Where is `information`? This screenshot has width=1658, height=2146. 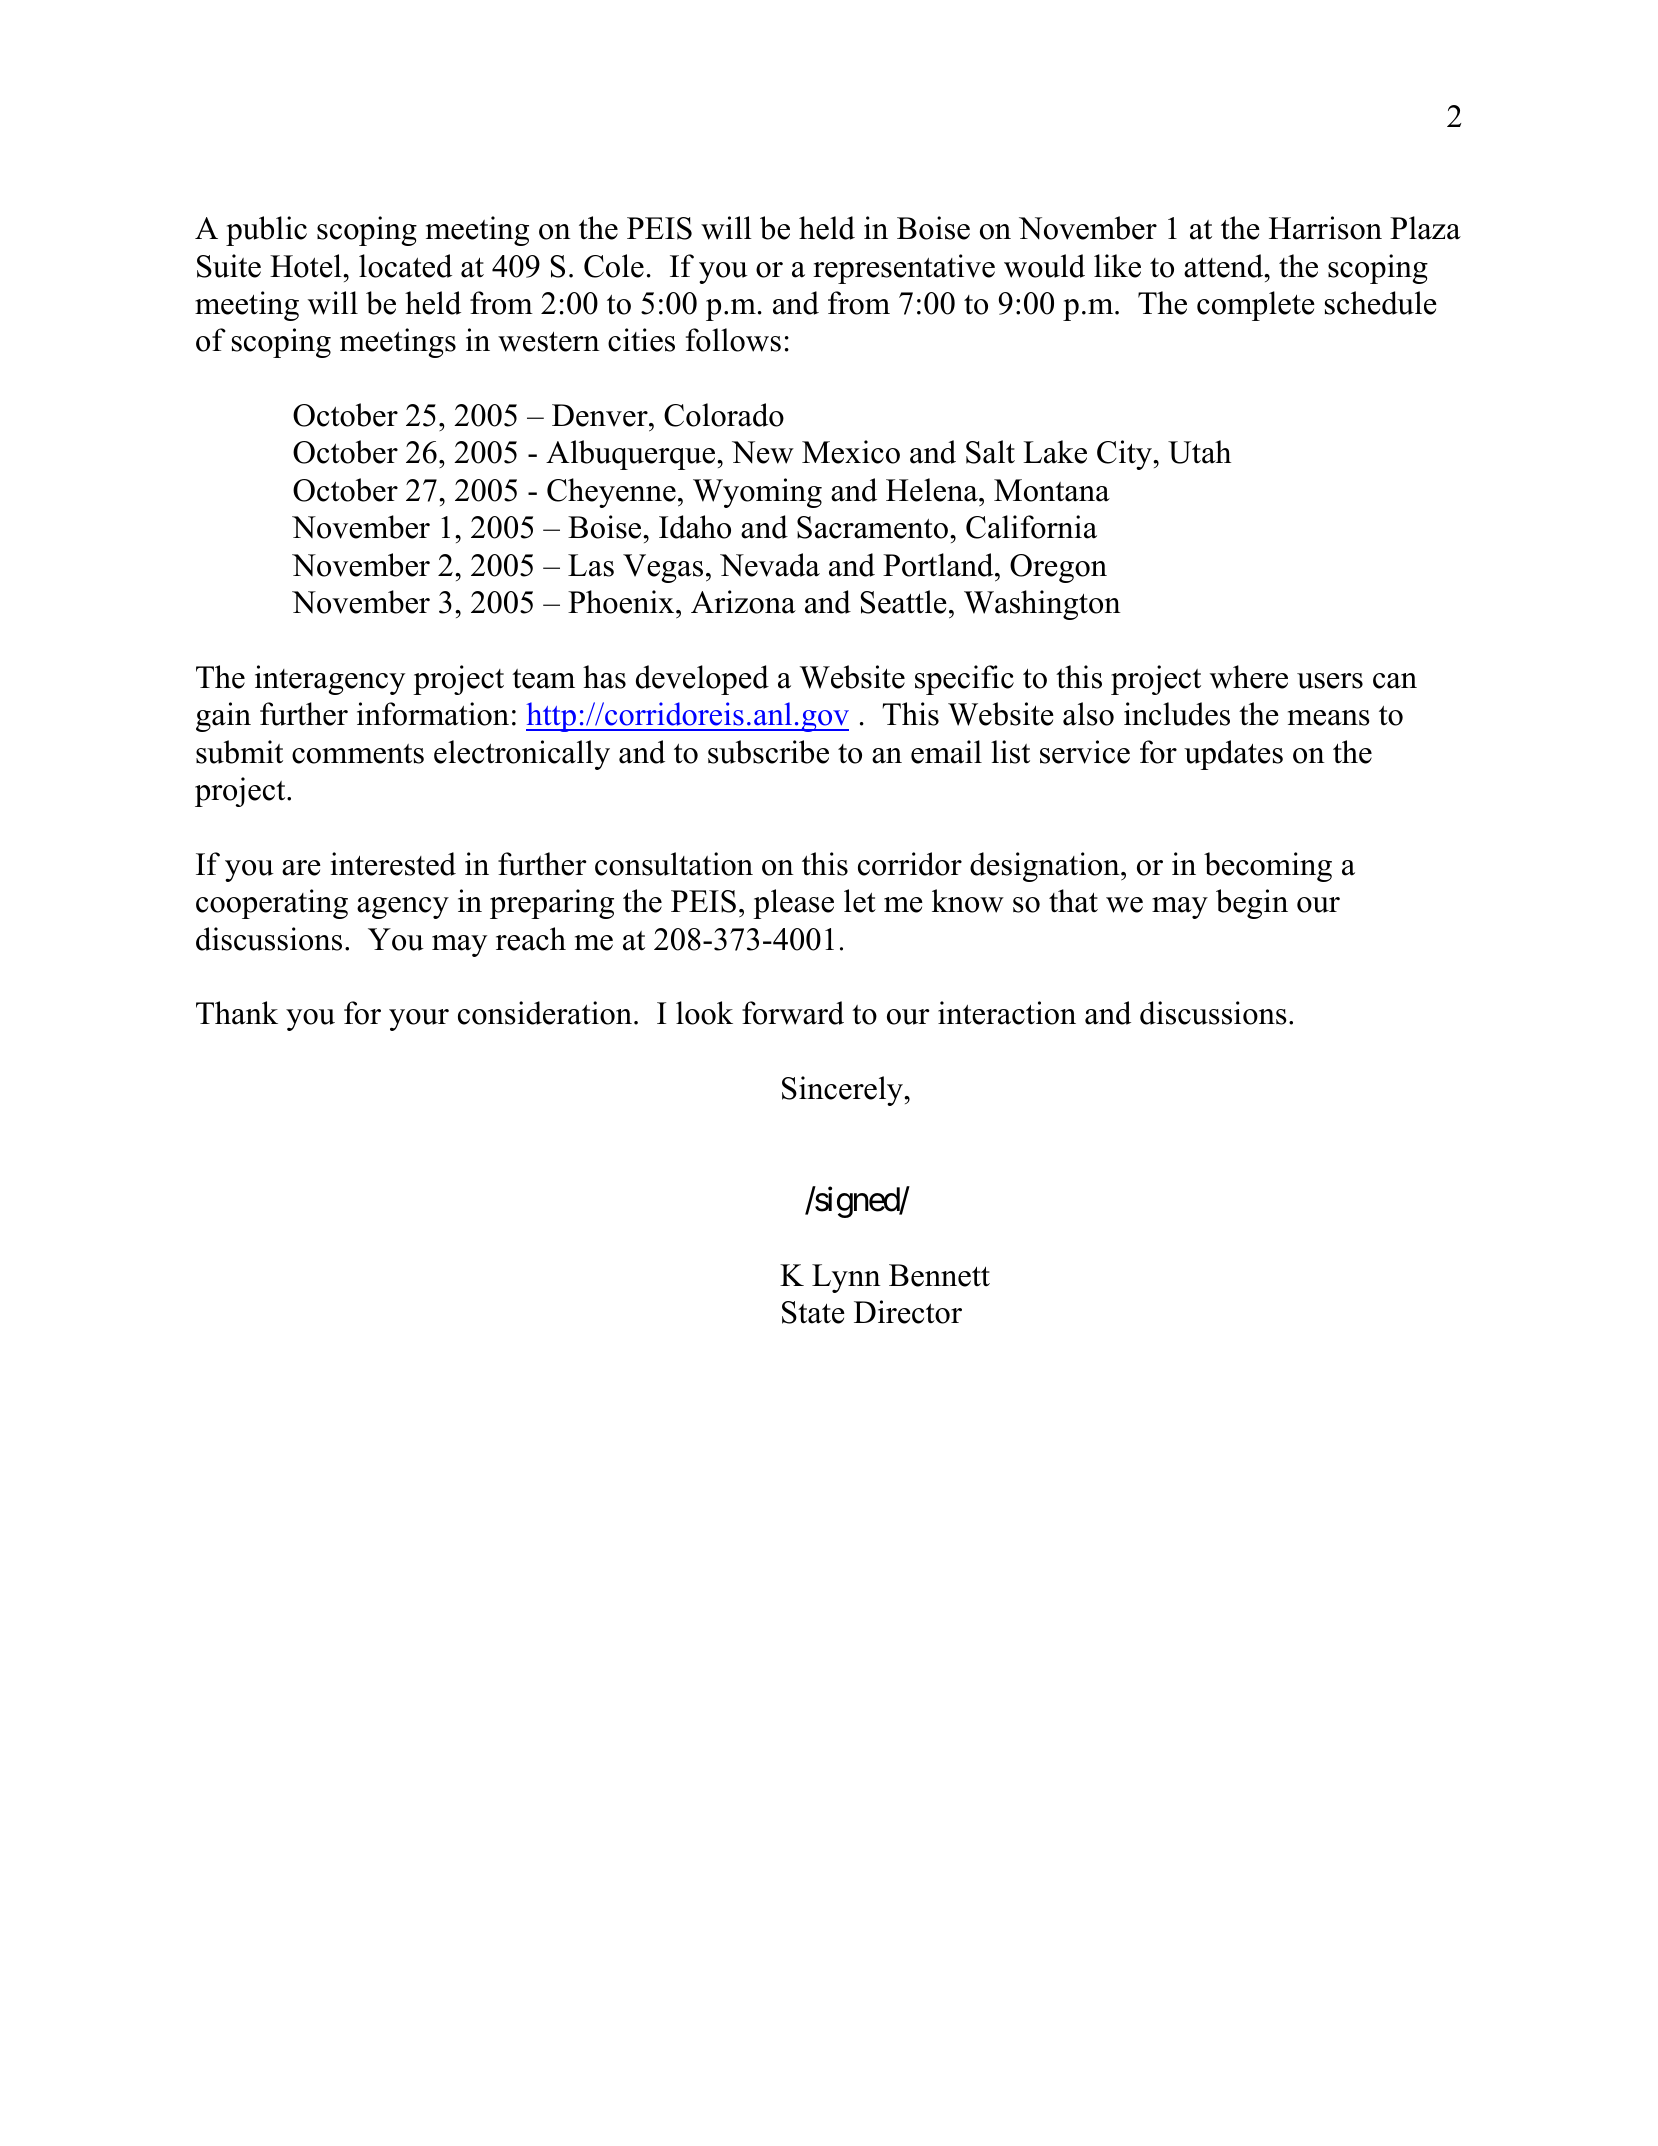 information is located at coordinates (433, 714).
